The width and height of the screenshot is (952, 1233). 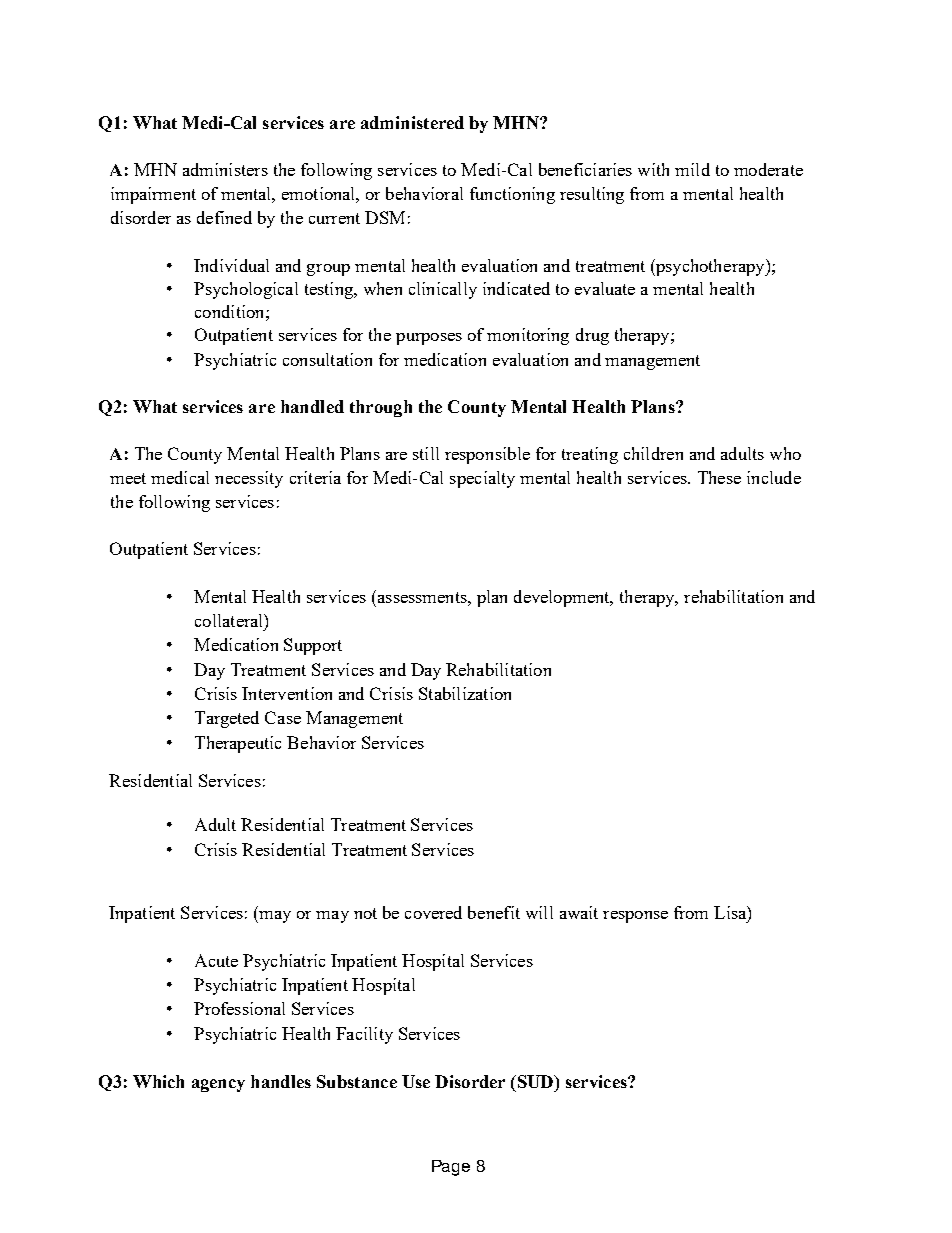 I want to click on development, so click(x=563, y=598).
